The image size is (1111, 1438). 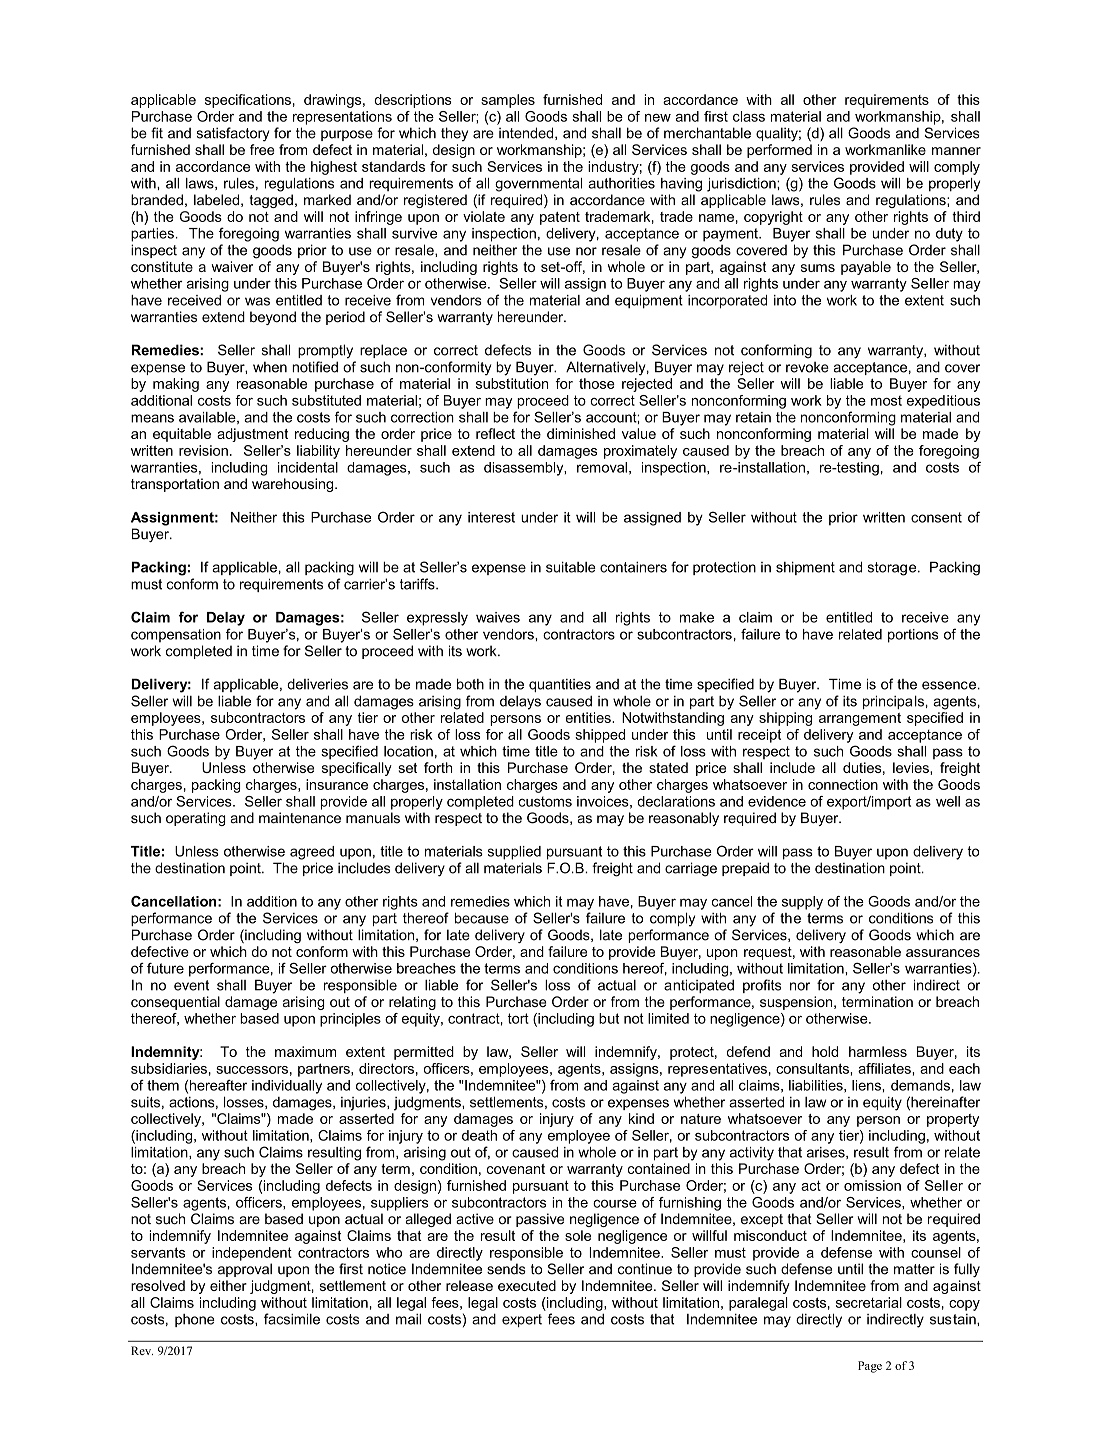 I want to click on intended, so click(x=527, y=133).
